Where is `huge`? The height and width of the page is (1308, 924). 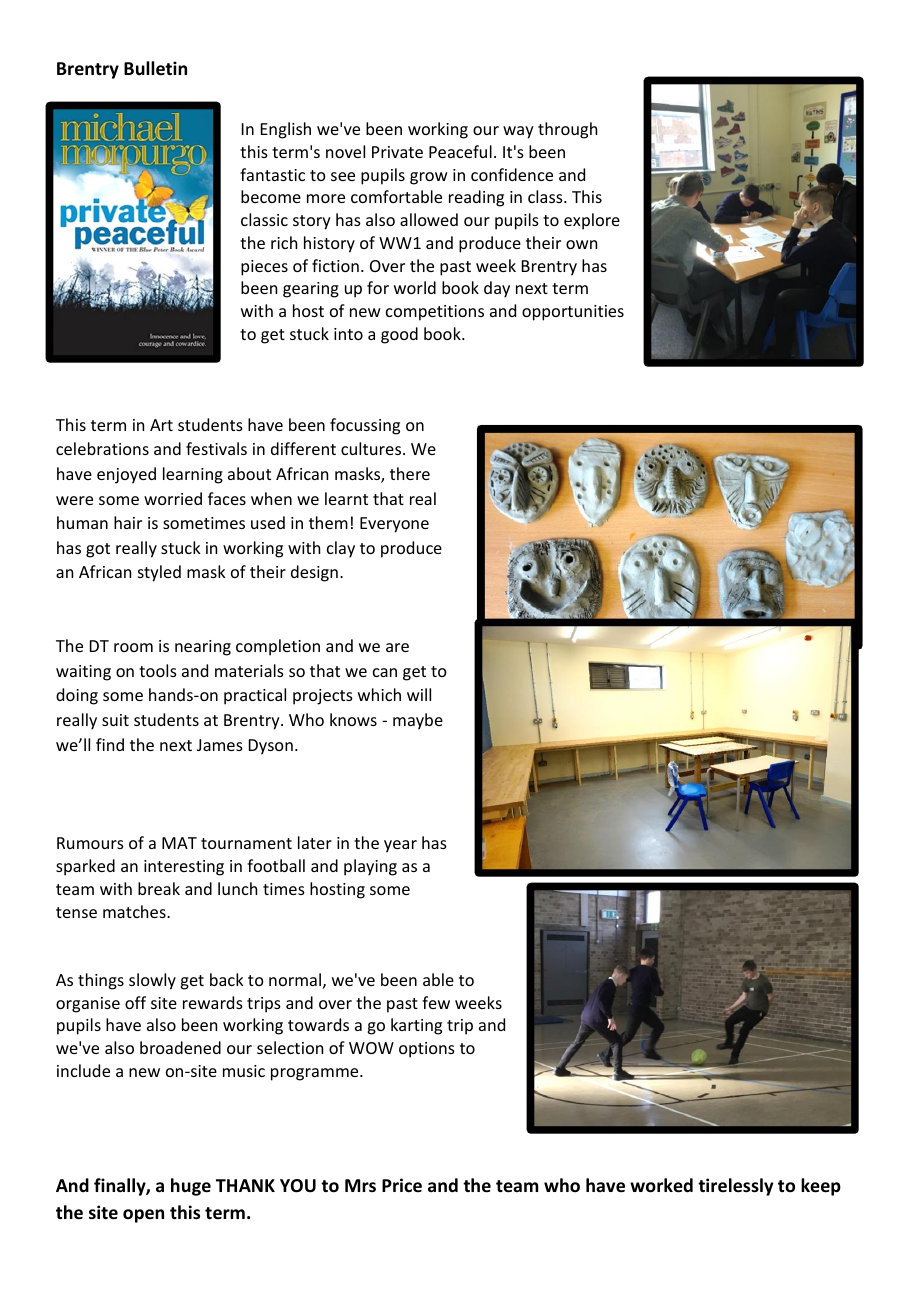 huge is located at coordinates (191, 1187).
